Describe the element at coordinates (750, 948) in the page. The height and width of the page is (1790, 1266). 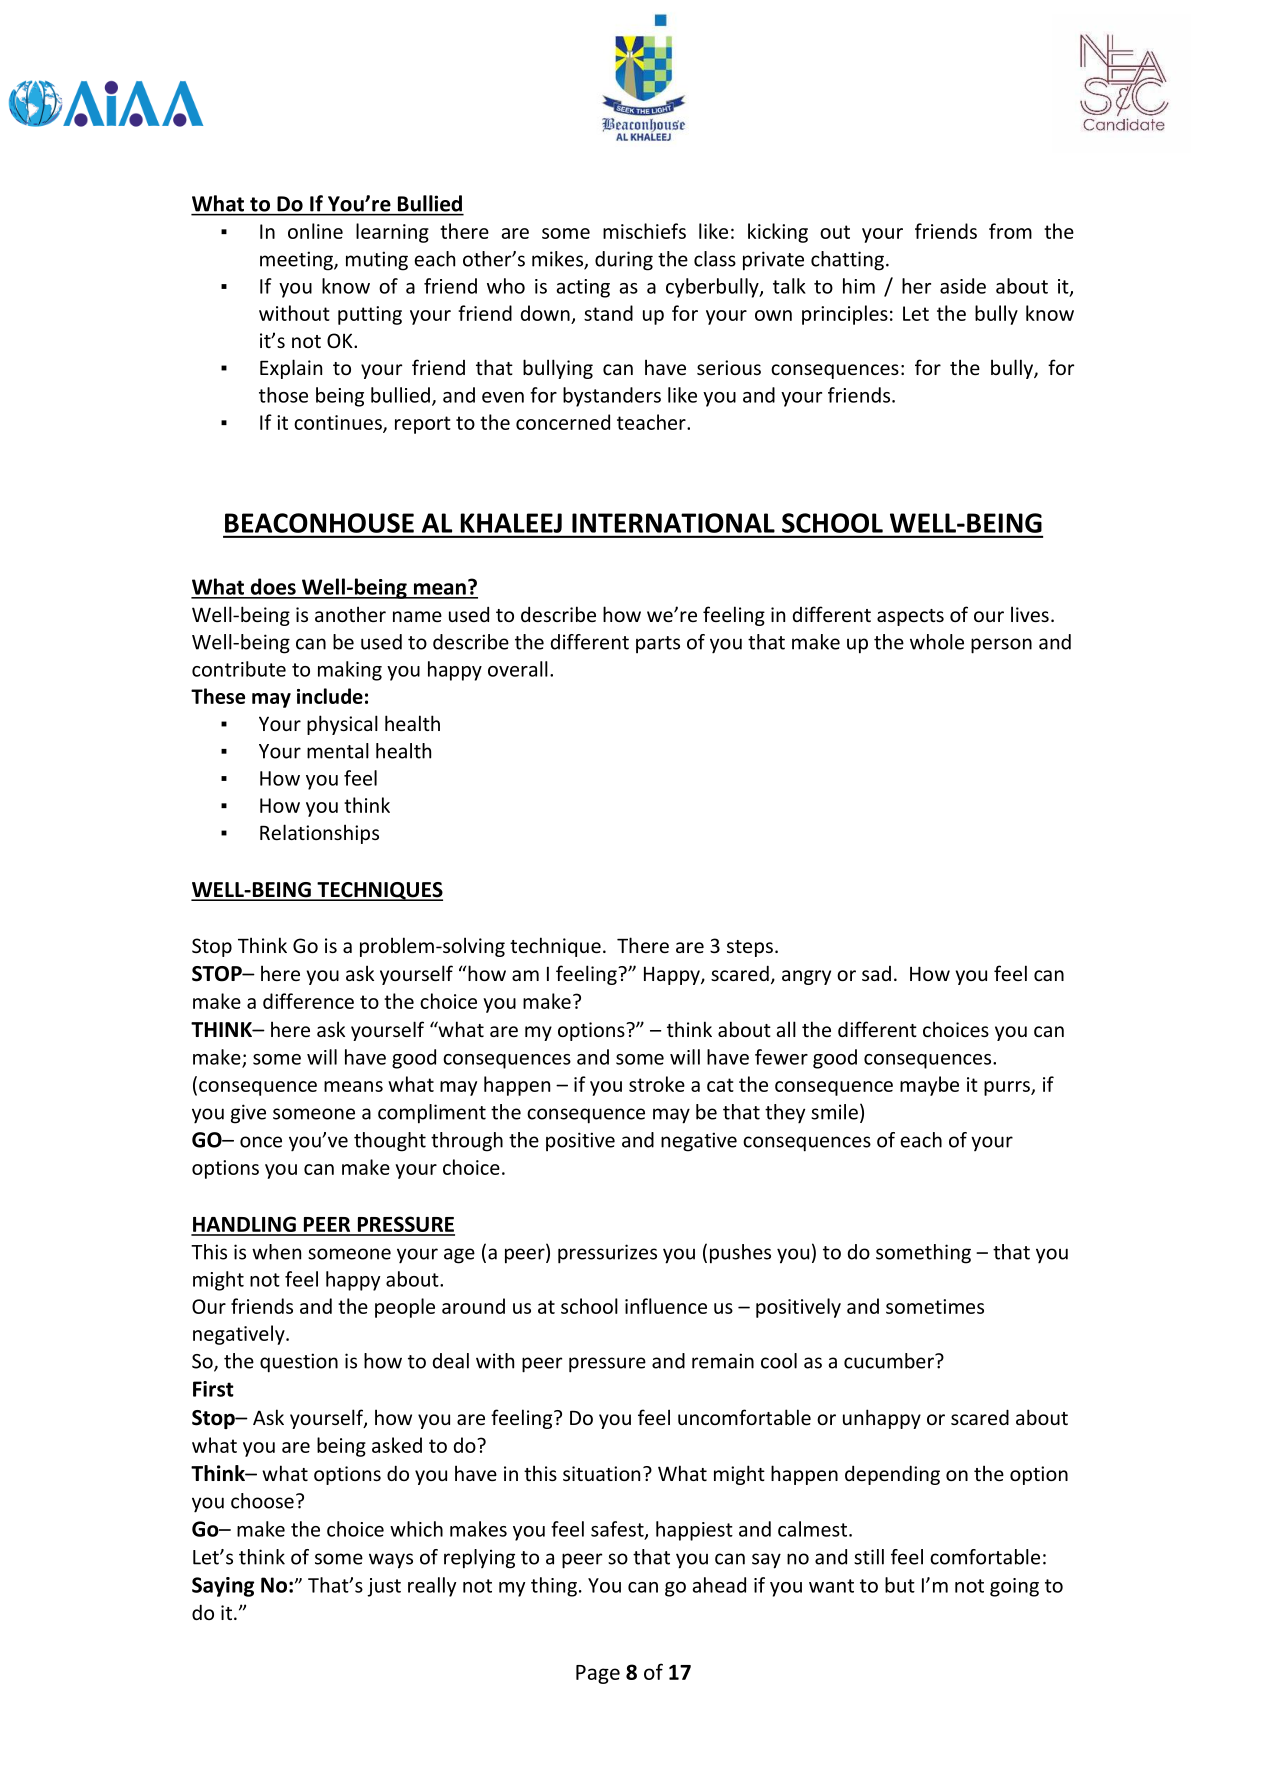
I see `steps` at that location.
